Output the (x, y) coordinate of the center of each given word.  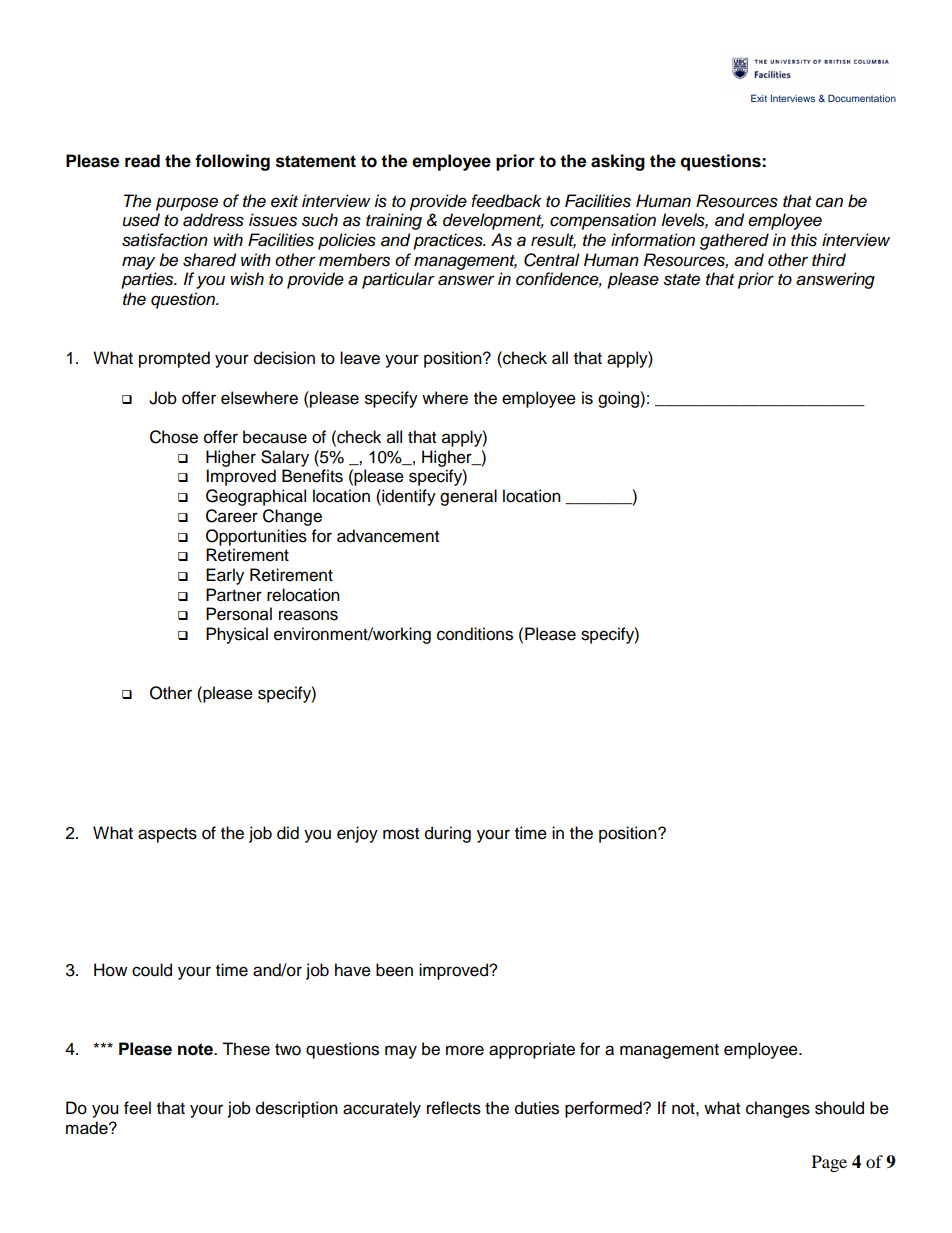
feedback (506, 201)
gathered (734, 241)
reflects (454, 1108)
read (142, 161)
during (448, 834)
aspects (167, 835)
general (468, 497)
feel (137, 1108)
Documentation (862, 98)
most (401, 834)
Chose (174, 437)
